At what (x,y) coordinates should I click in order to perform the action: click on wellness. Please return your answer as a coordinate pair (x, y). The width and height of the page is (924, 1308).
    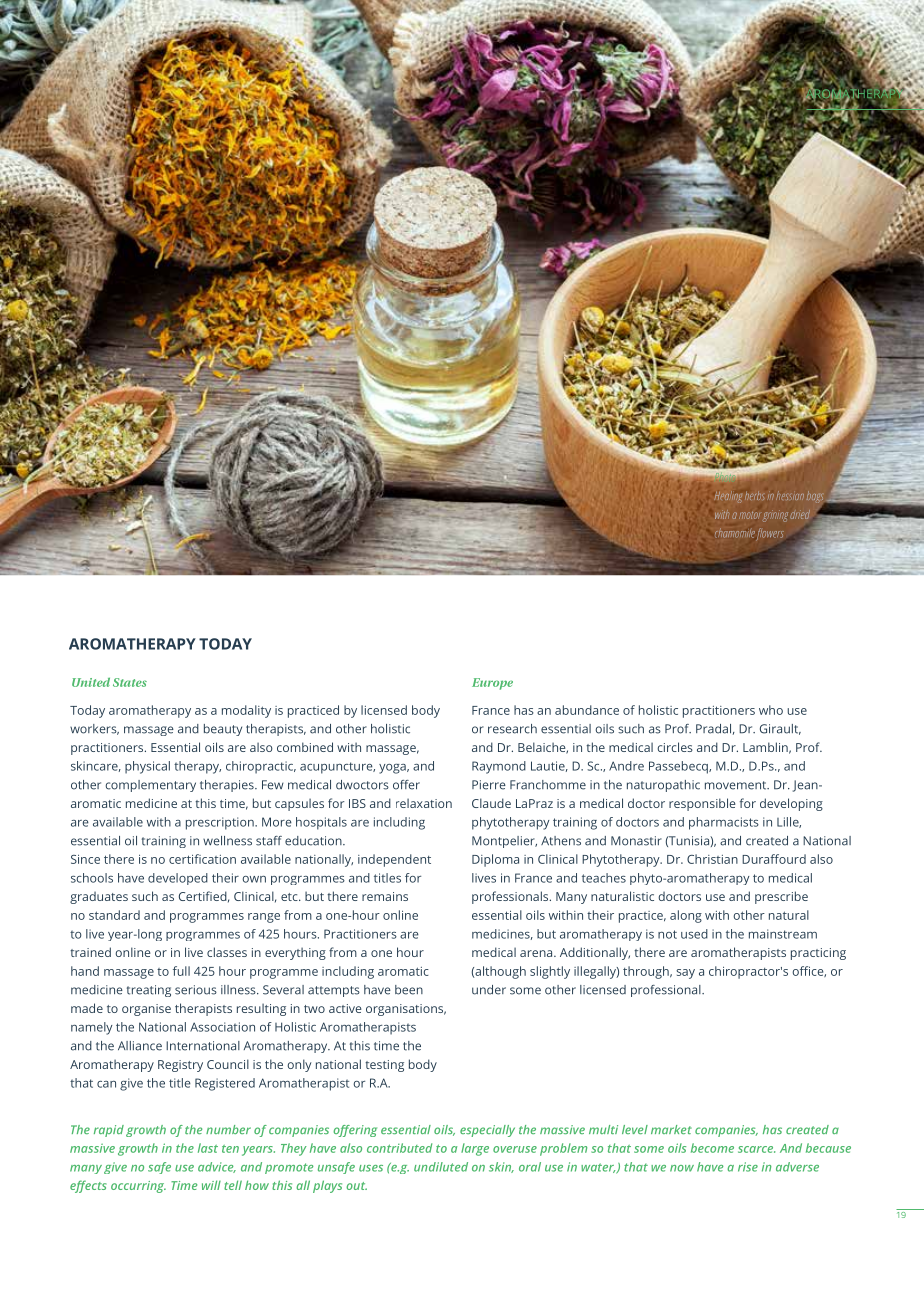
    Looking at the image, I should click on (227, 841).
